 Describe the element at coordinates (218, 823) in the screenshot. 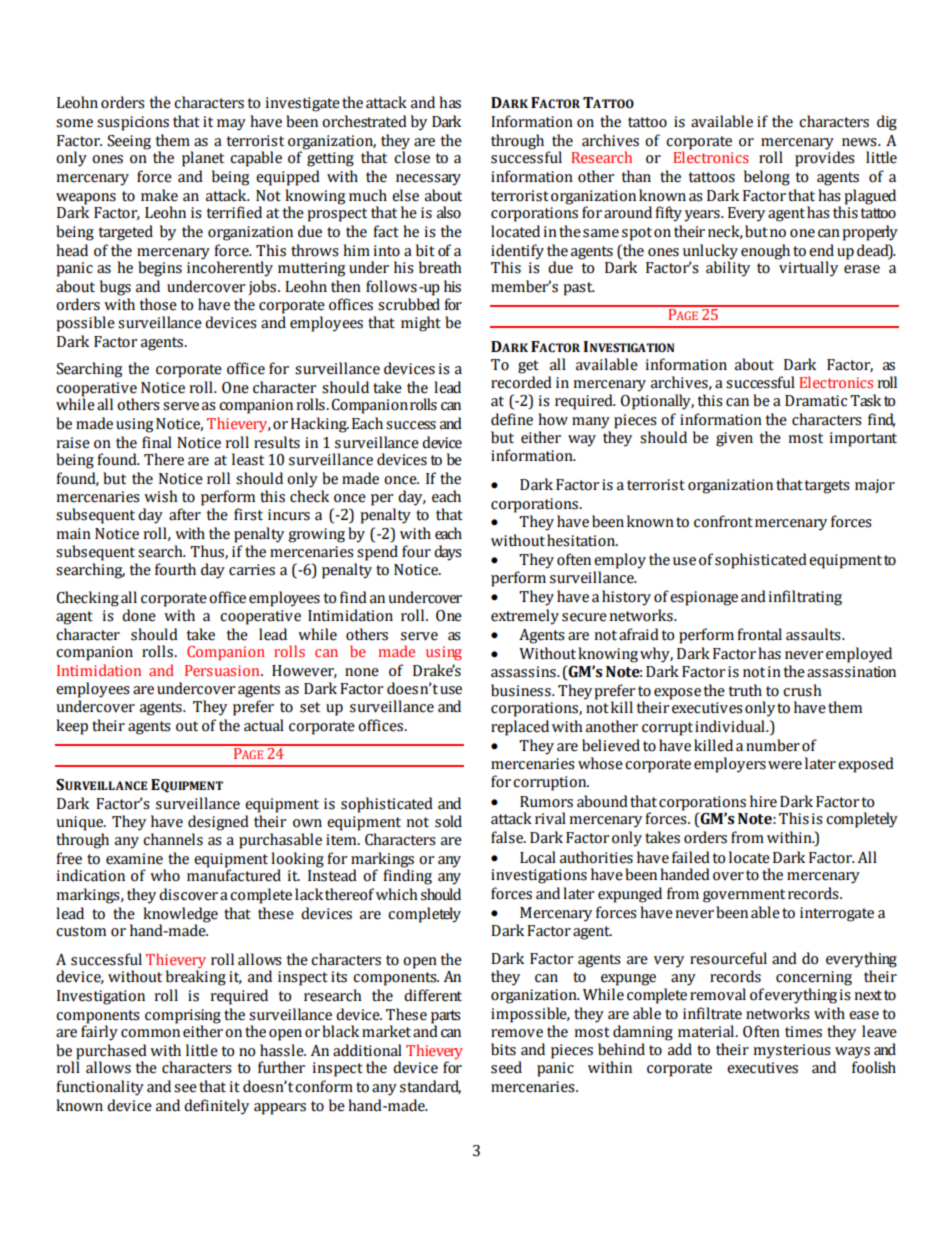

I see `designed` at that location.
